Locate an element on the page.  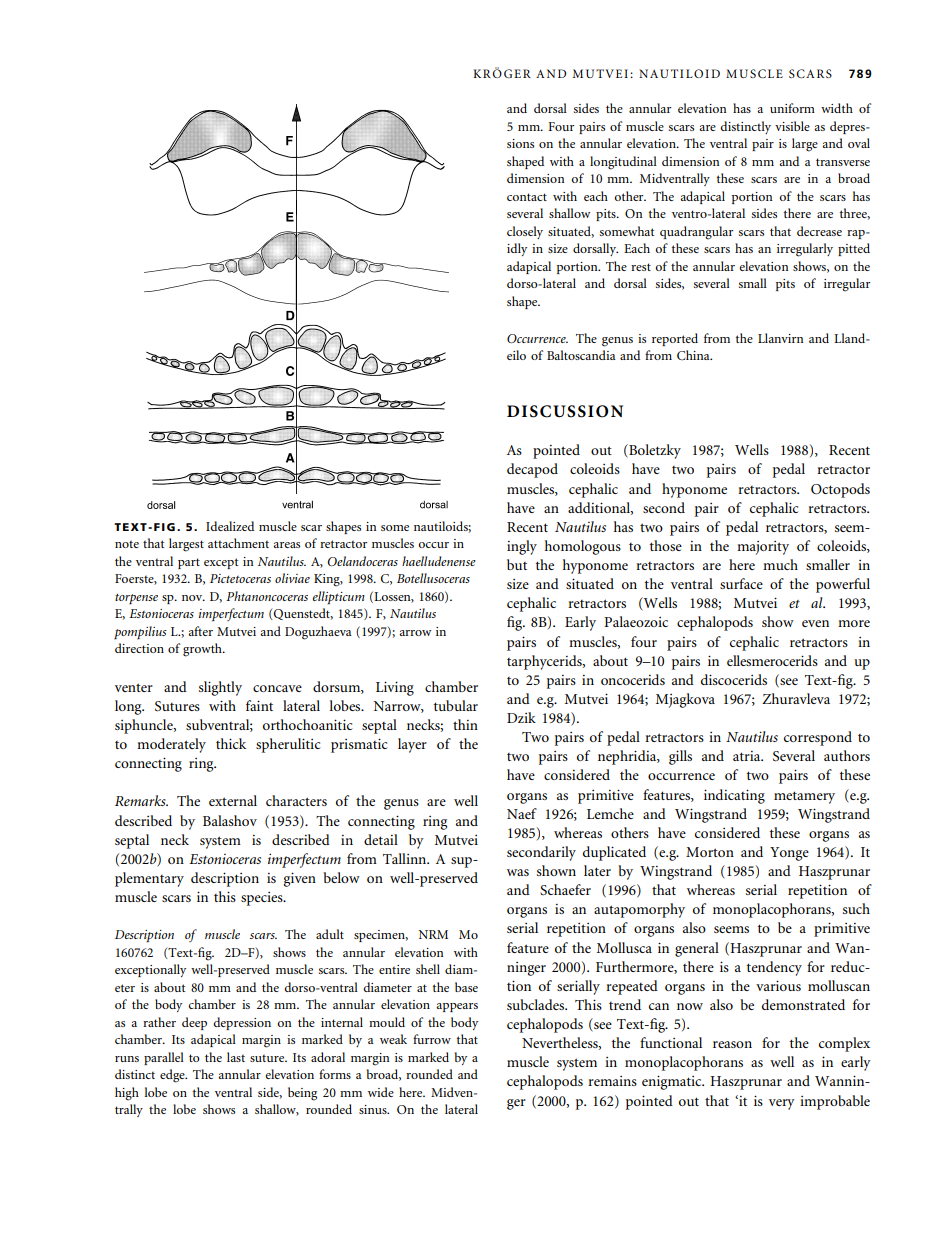
closely is located at coordinates (525, 232).
